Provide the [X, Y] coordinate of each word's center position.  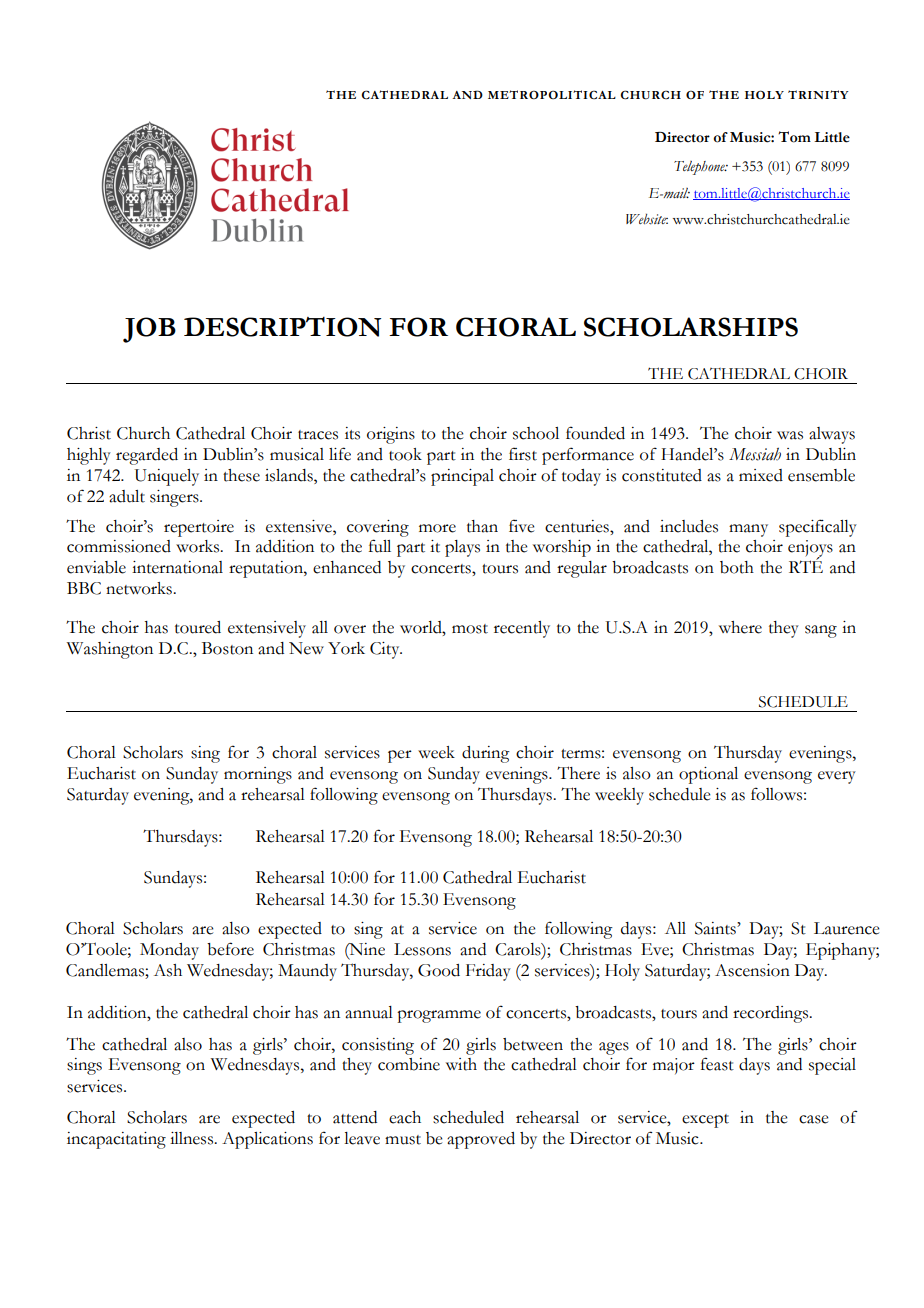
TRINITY [818, 94]
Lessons [422, 949]
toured [198, 627]
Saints [716, 928]
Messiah [755, 454]
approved [481, 1140]
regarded [147, 456]
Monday [169, 951]
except [705, 1121]
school [536, 433]
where [740, 627]
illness [193, 1138]
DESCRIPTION [282, 327]
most [470, 629]
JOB [149, 330]
